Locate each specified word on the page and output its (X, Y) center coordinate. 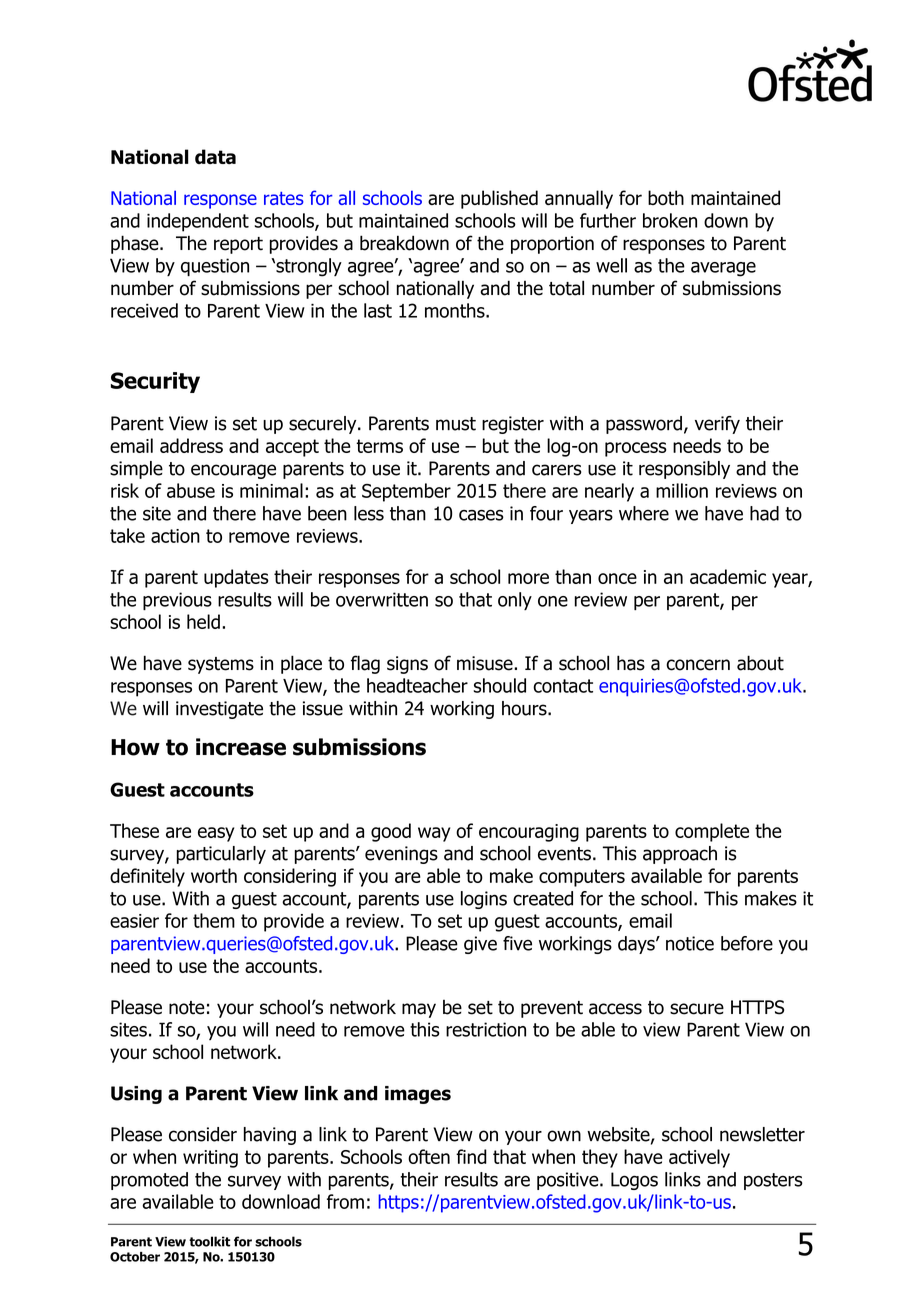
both (666, 197)
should (500, 685)
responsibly (684, 470)
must (456, 424)
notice (690, 943)
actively (699, 1158)
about (760, 663)
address (191, 445)
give (480, 945)
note (187, 1008)
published (499, 199)
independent (198, 222)
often (429, 1156)
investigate (219, 710)
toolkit (209, 1241)
